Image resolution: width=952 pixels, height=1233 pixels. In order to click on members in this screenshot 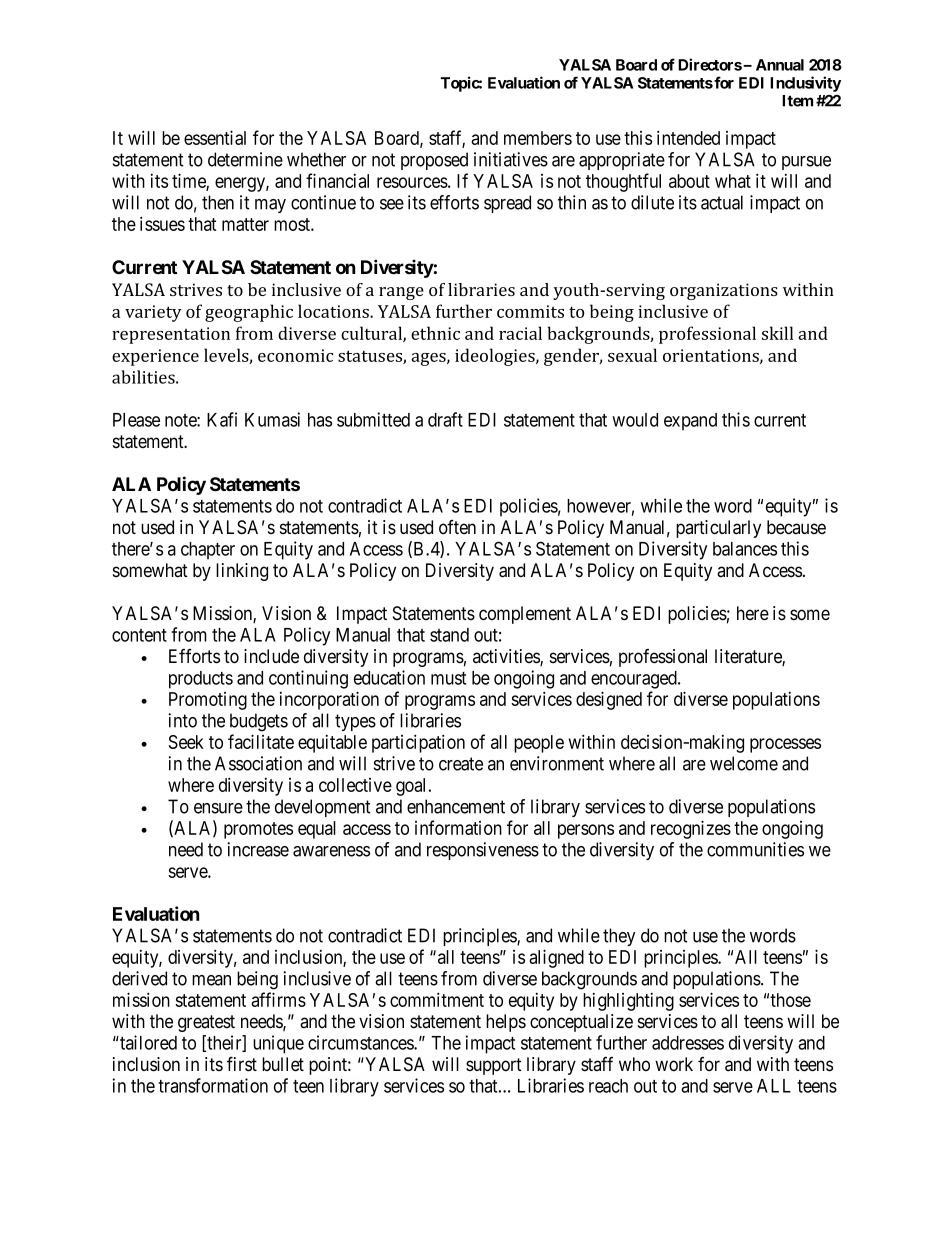, I will do `click(538, 138)`.
